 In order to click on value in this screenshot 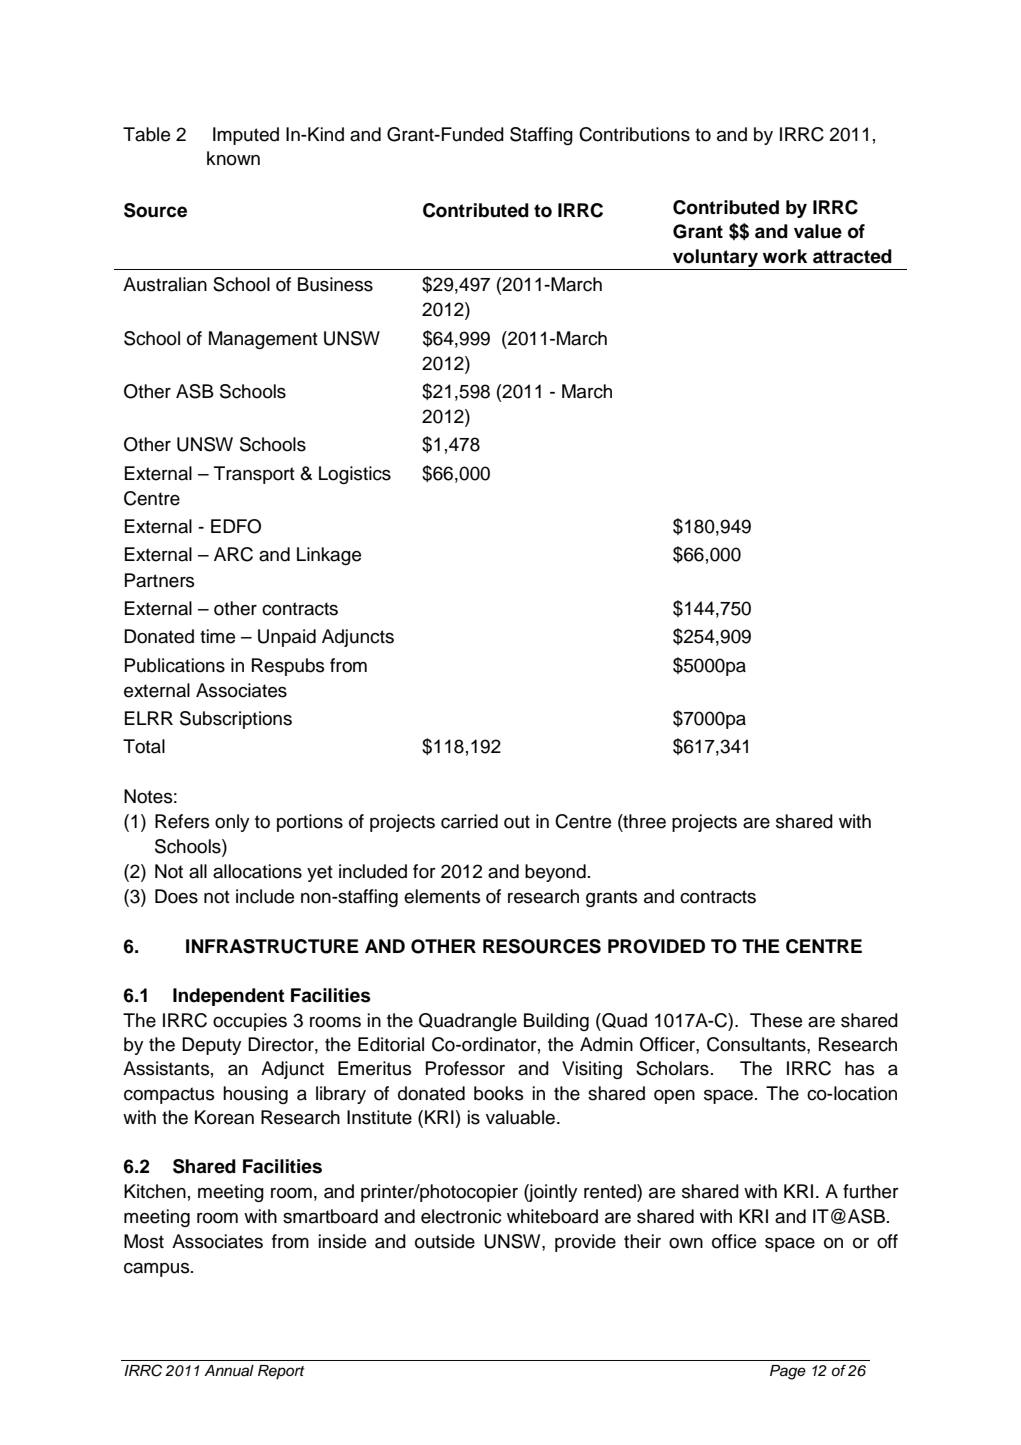, I will do `click(818, 231)`.
